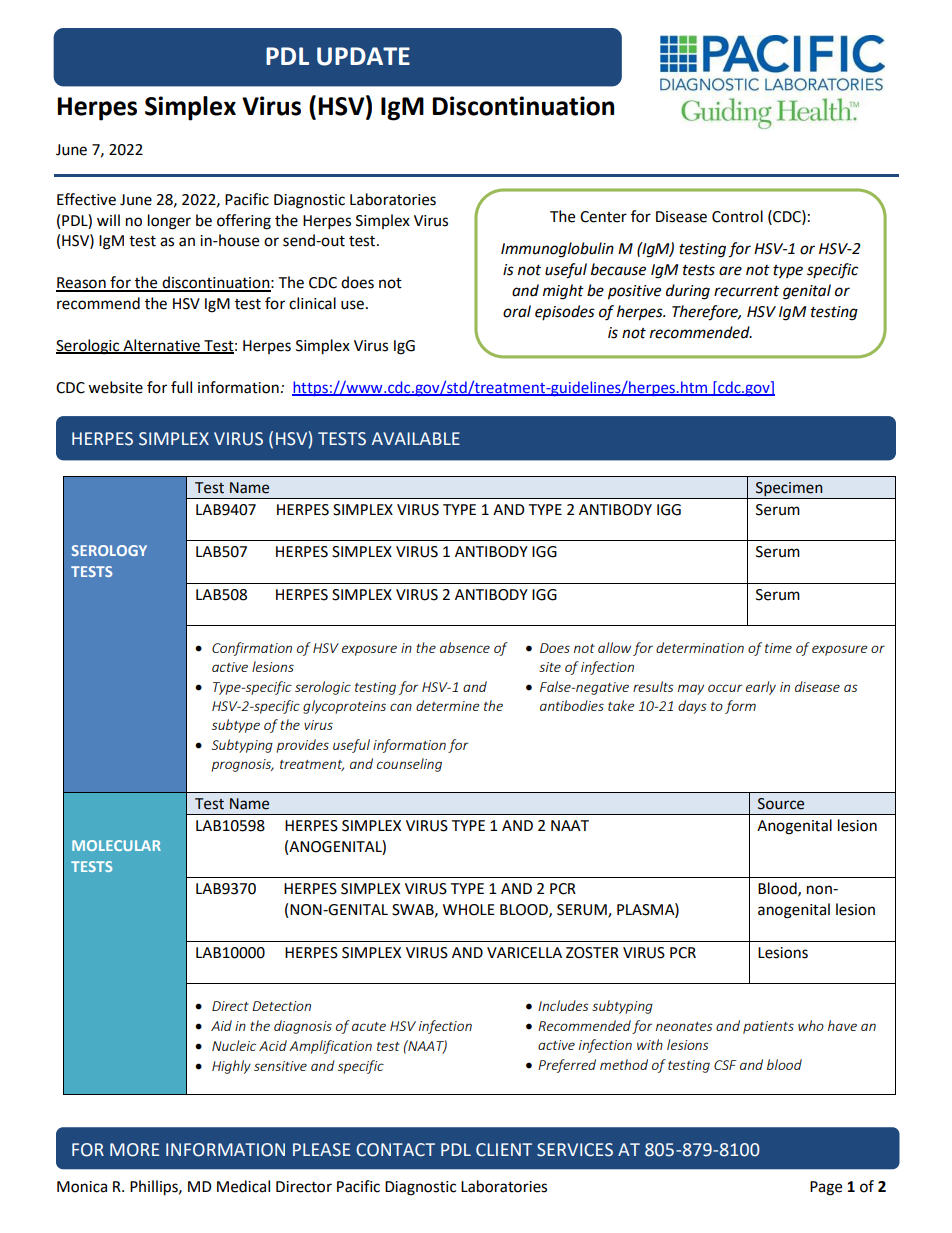 This document has width=952, height=1233. Describe the element at coordinates (181, 387) in the document. I see `full` at that location.
